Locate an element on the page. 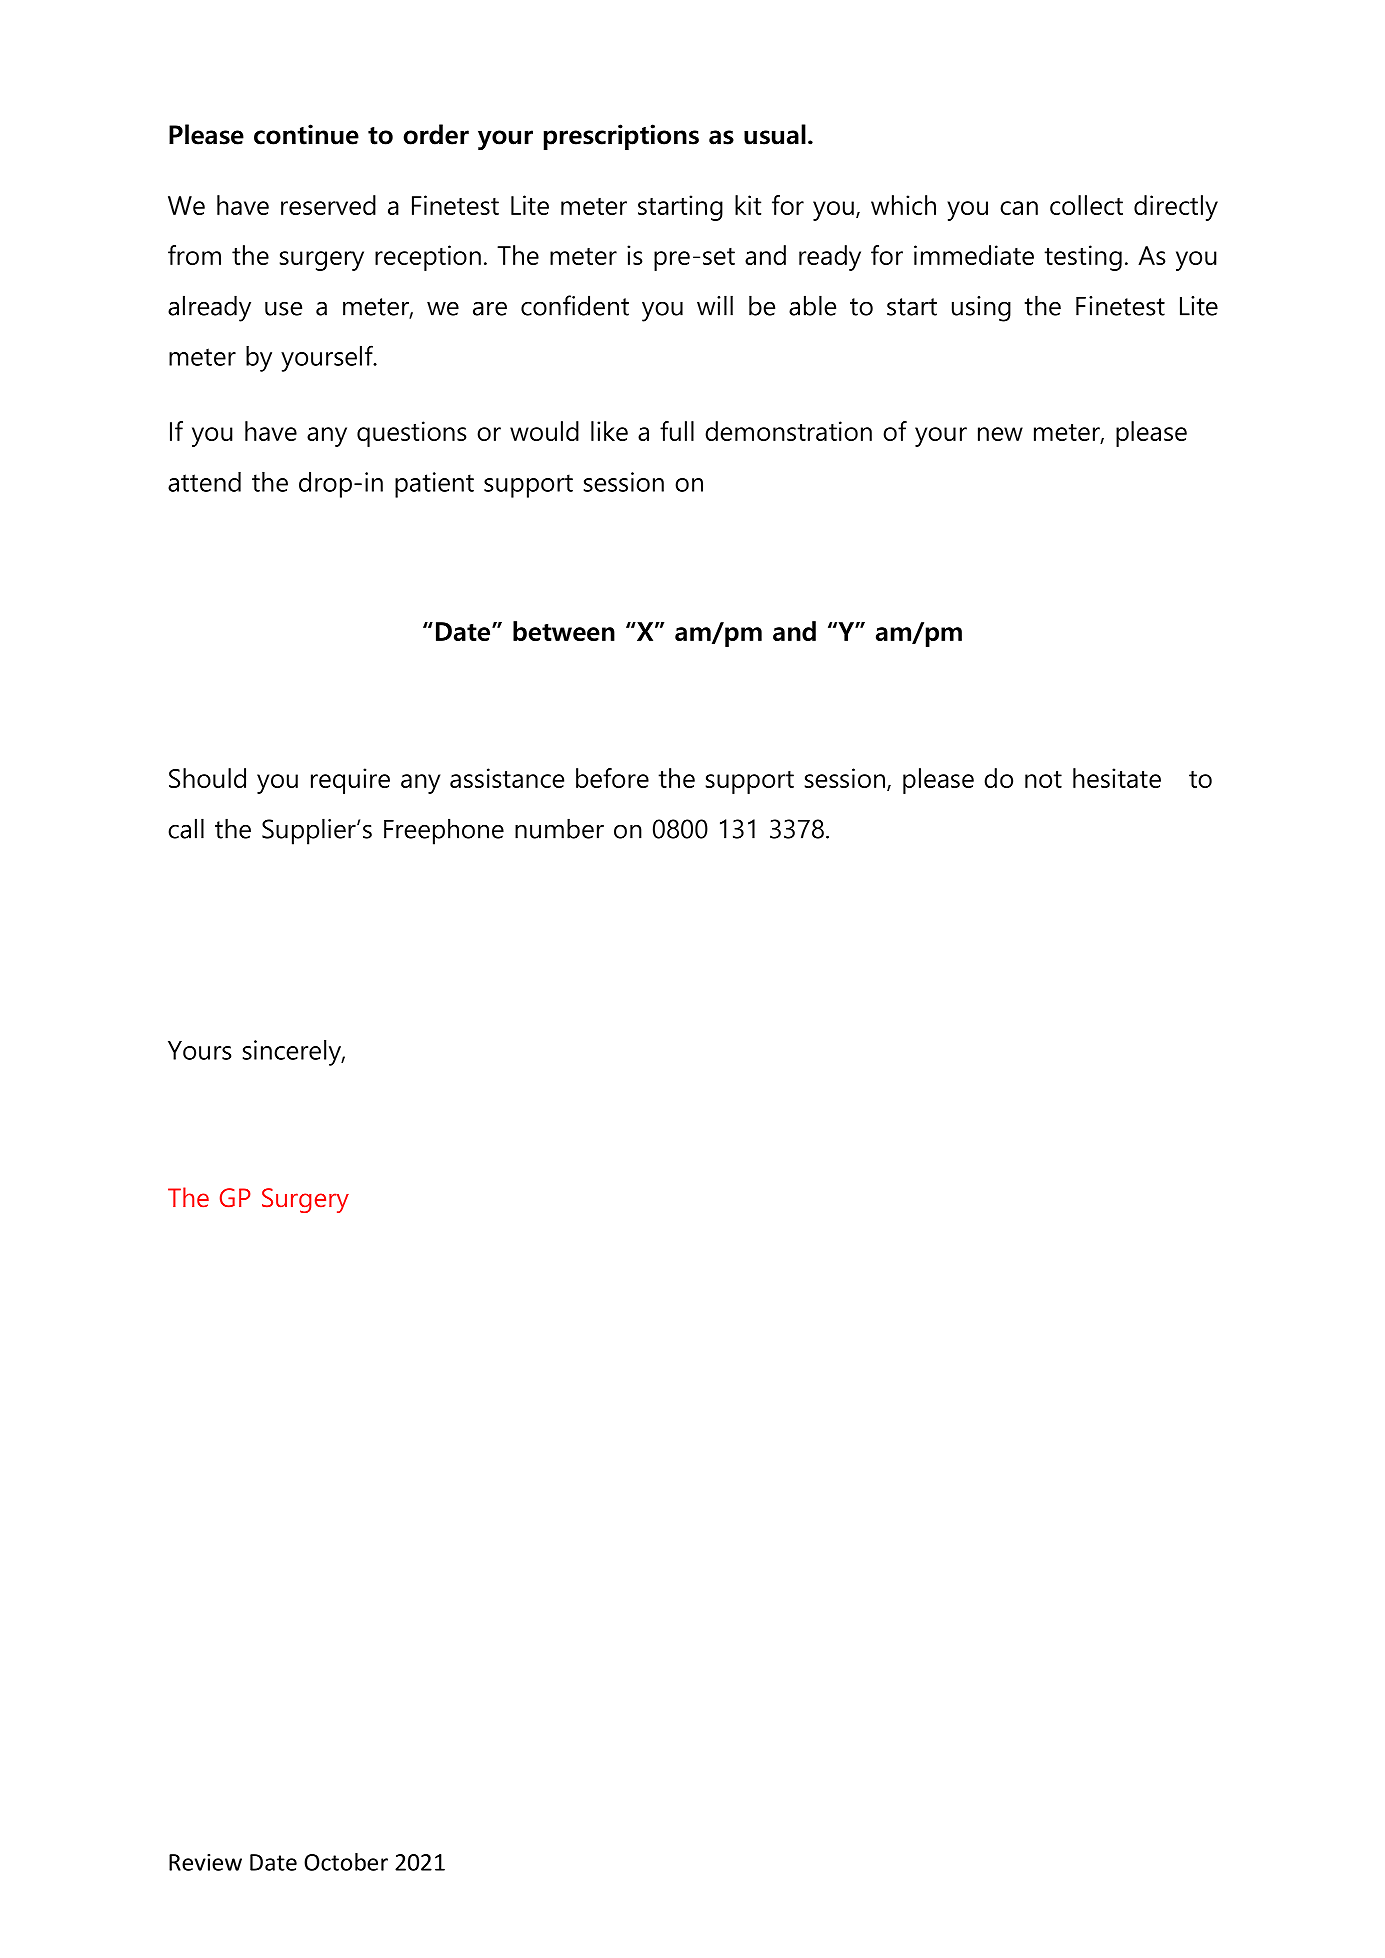 The width and height of the image is (1385, 1958). before is located at coordinates (612, 778).
